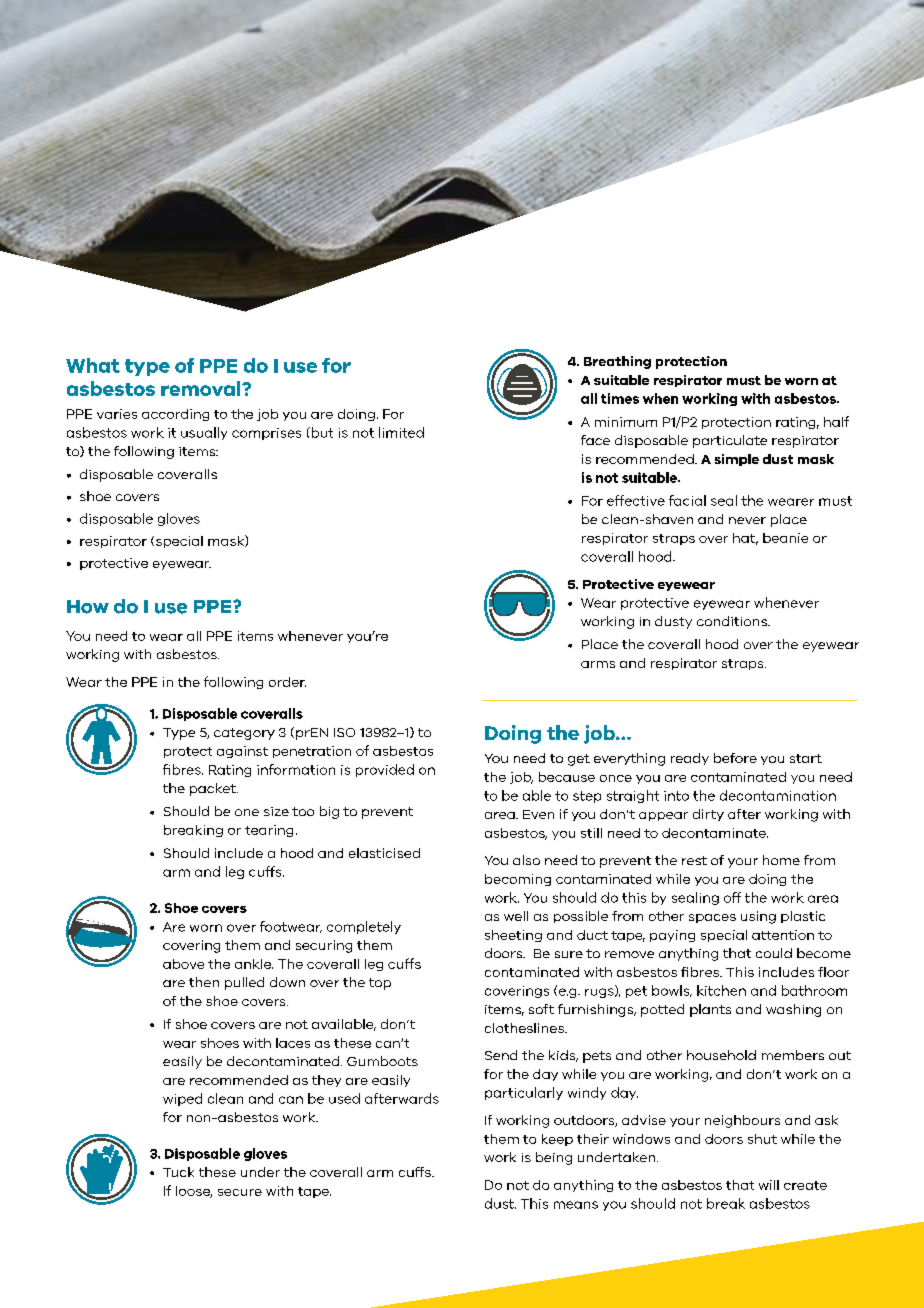 The width and height of the page is (924, 1308). What do you see at coordinates (778, 795) in the page?
I see `decontamination` at bounding box center [778, 795].
